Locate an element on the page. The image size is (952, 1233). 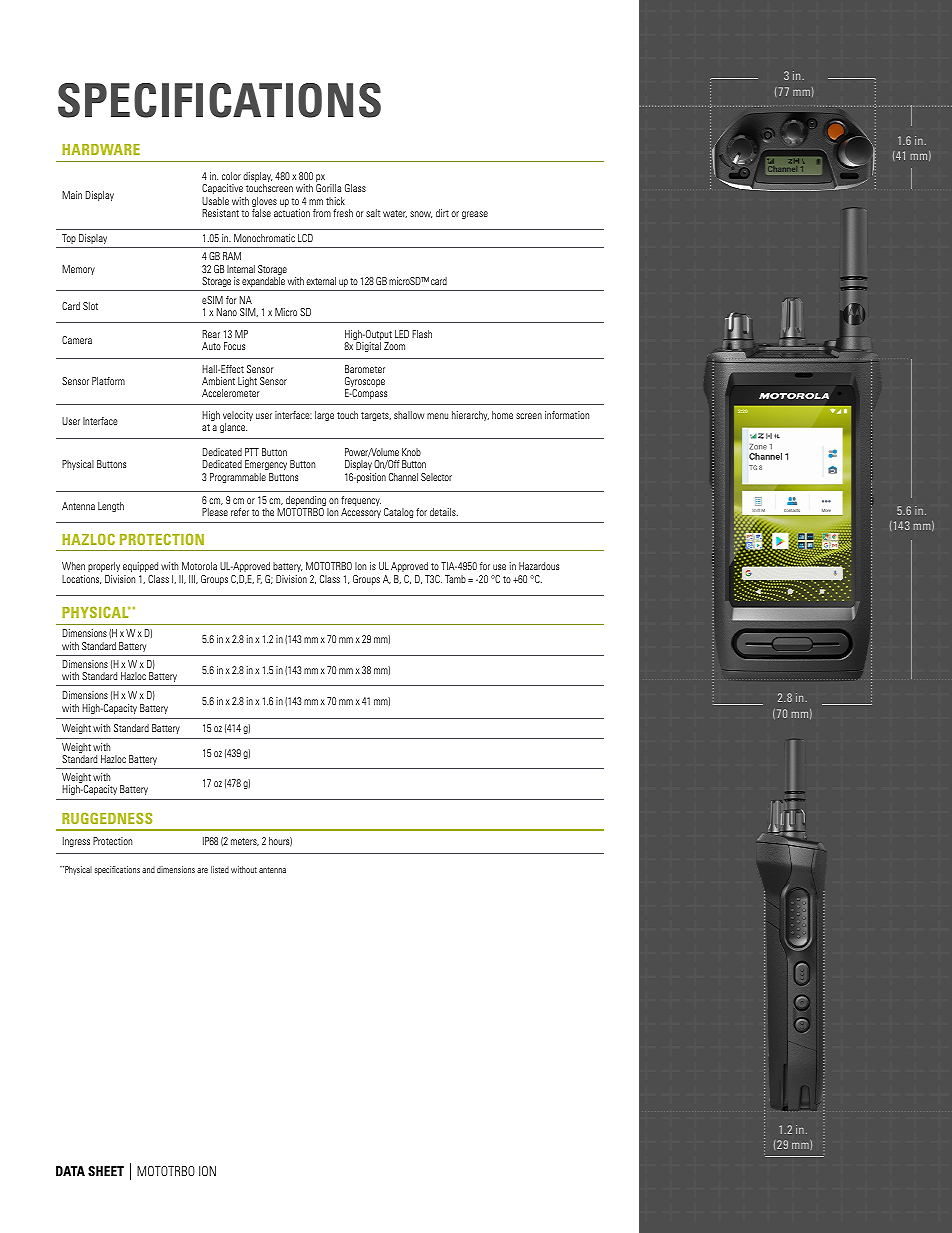
equipped is located at coordinates (140, 567).
